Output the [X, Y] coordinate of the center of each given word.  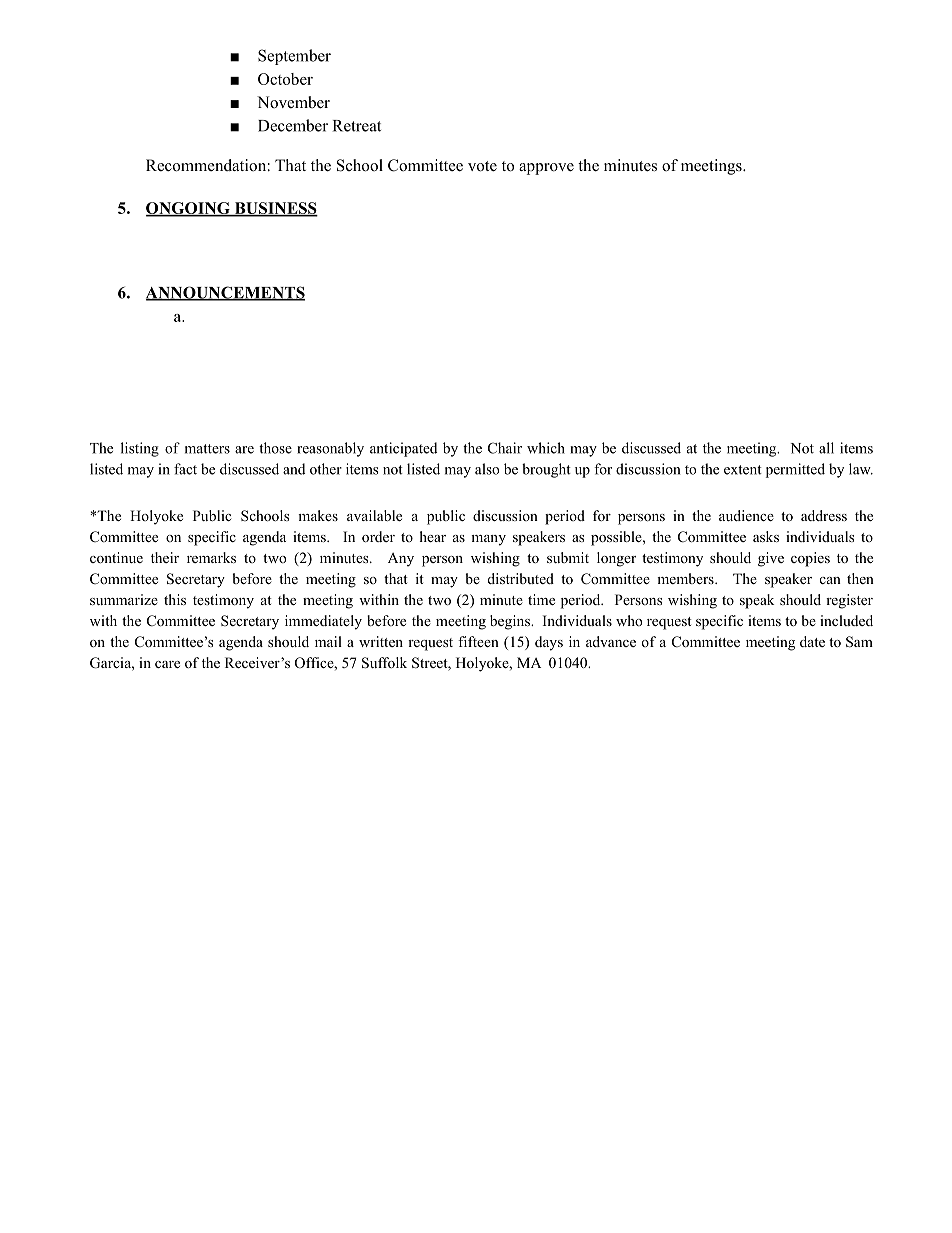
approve [546, 169]
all [826, 448]
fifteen [478, 641]
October [285, 79]
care [167, 664]
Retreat [357, 126]
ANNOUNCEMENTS [225, 293]
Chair [505, 448]
